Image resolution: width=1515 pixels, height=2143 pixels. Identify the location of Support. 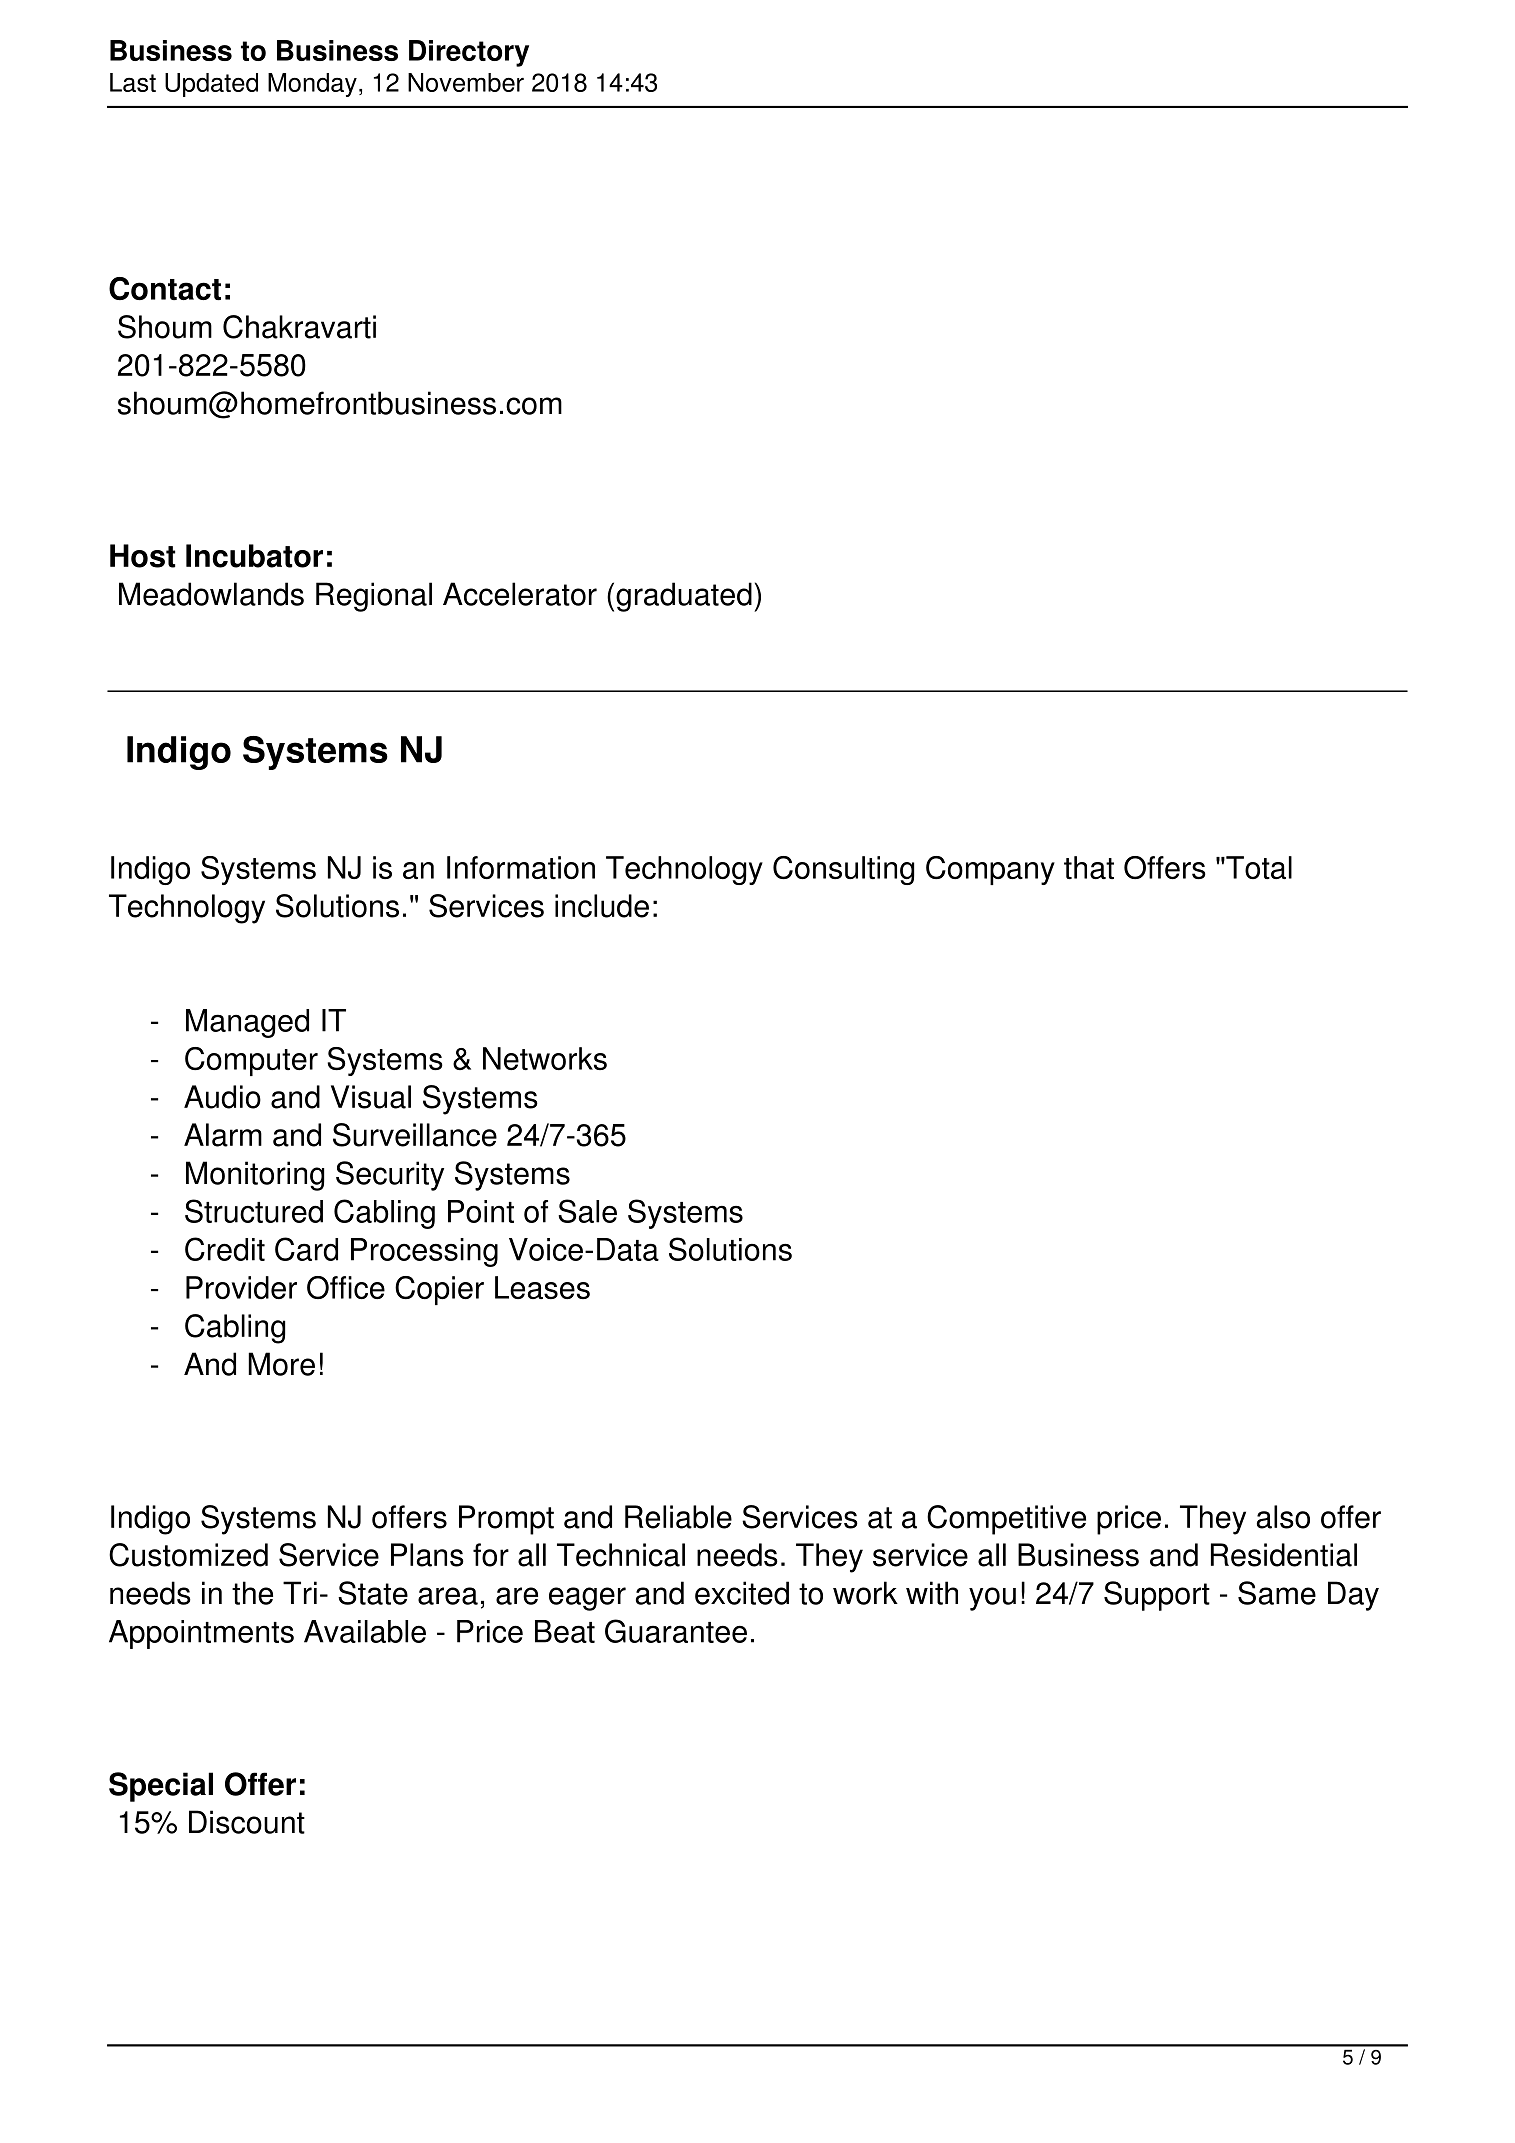
(1157, 1596).
